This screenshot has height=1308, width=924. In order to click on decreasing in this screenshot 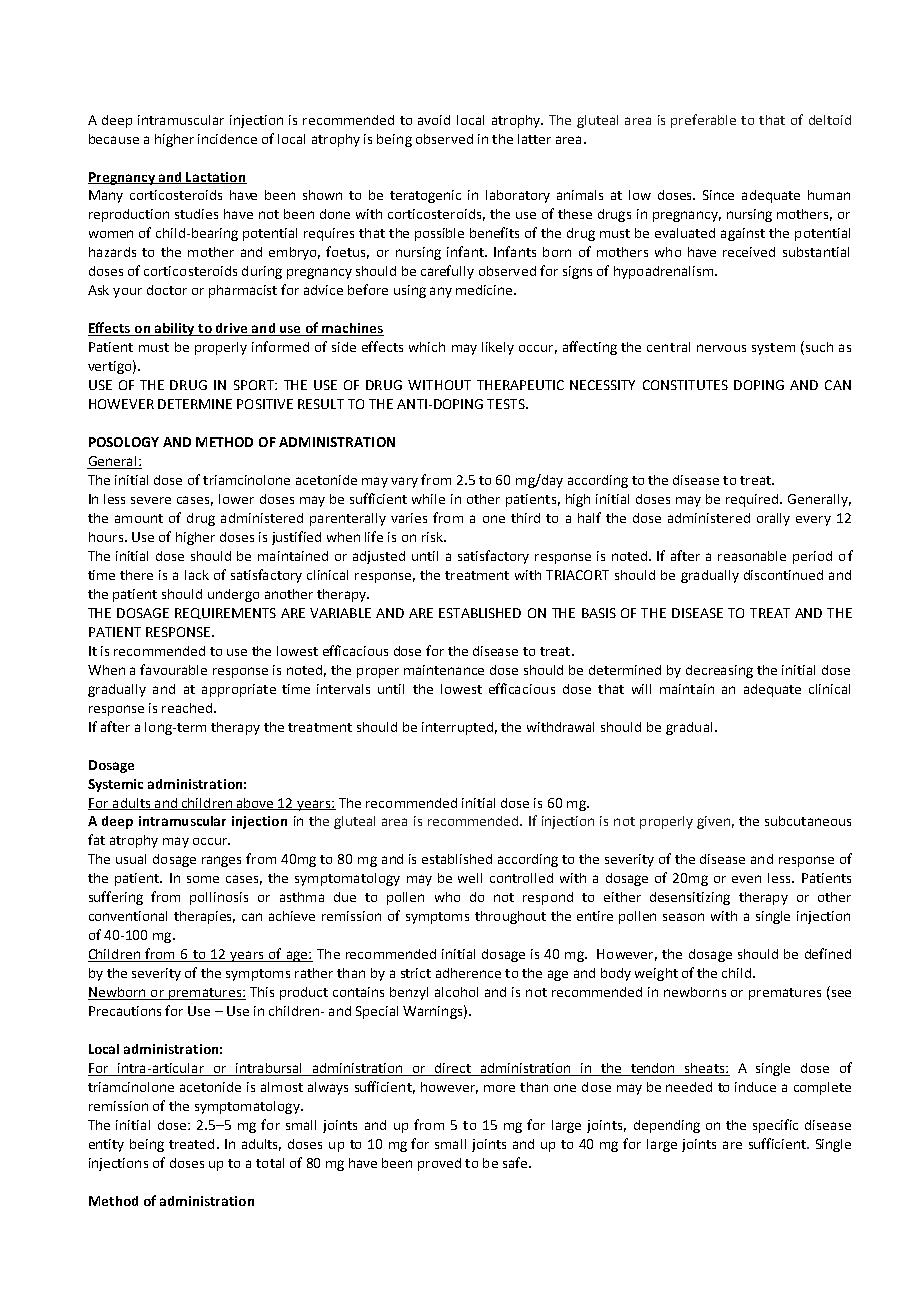, I will do `click(719, 671)`.
